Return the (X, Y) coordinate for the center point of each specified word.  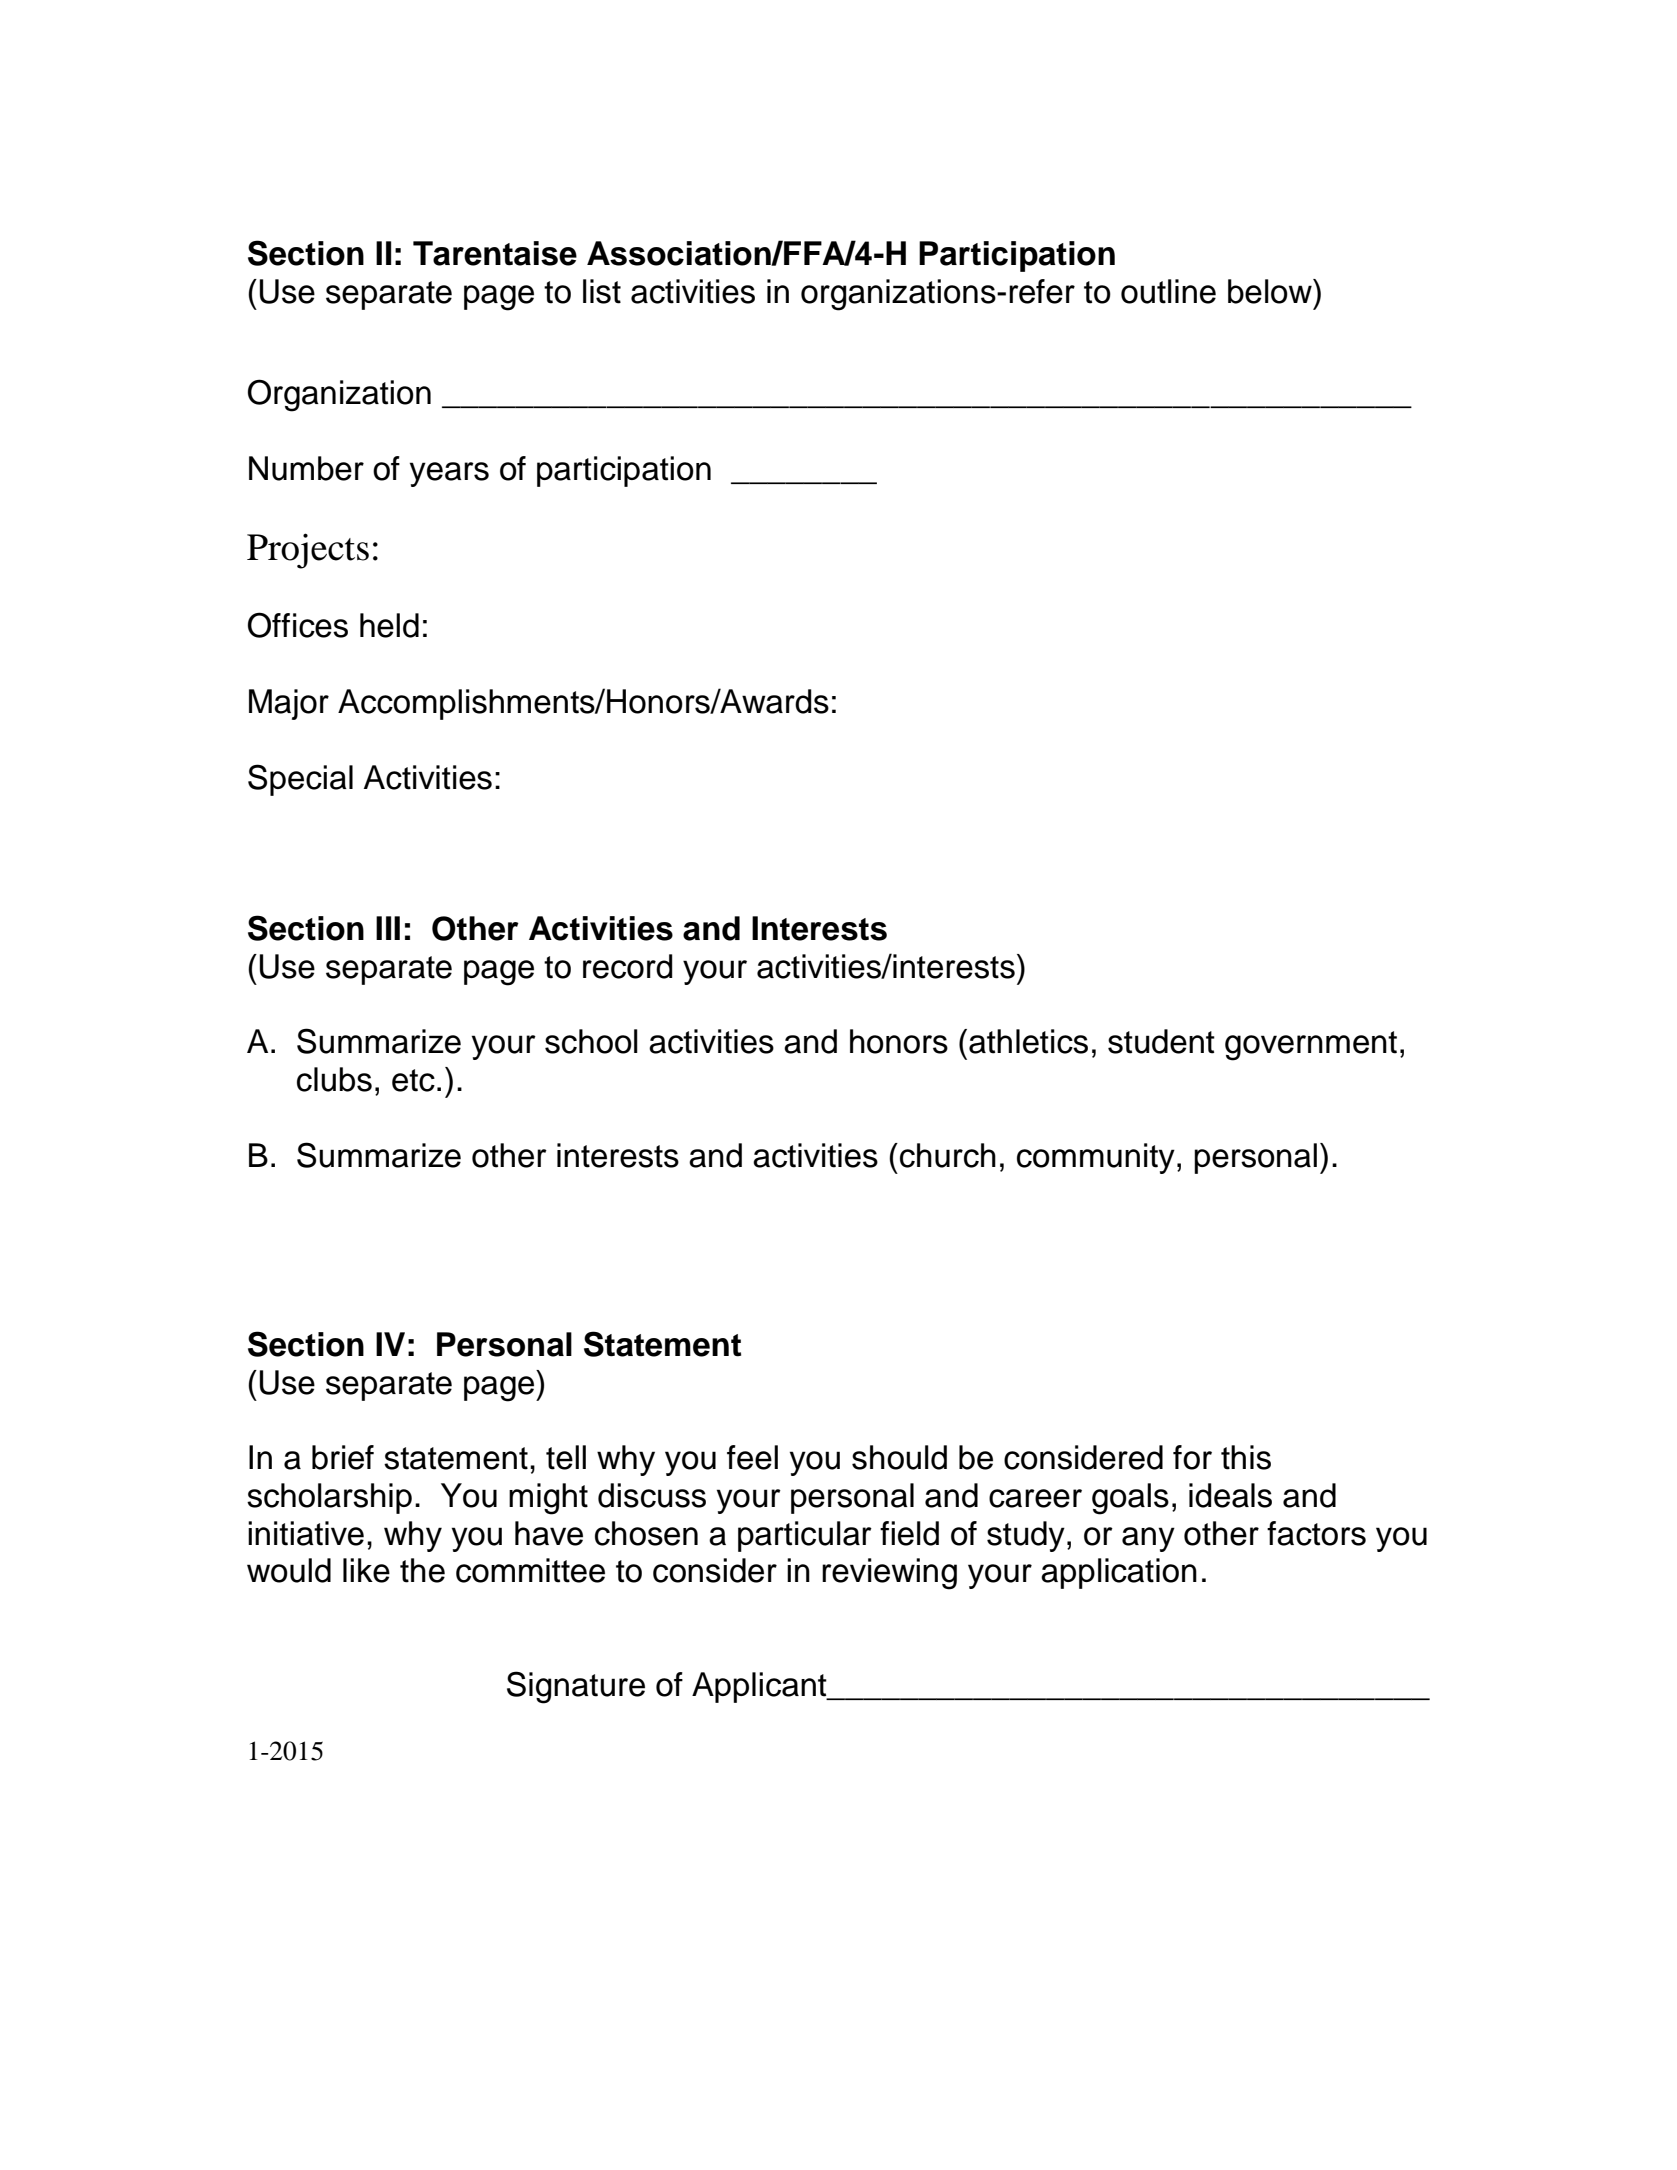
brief (343, 1457)
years (449, 474)
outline (1168, 291)
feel (752, 1457)
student (1161, 1041)
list (602, 291)
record (628, 966)
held (389, 625)
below (1271, 291)
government (1311, 1046)
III (388, 928)
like (366, 1570)
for (1192, 1457)
